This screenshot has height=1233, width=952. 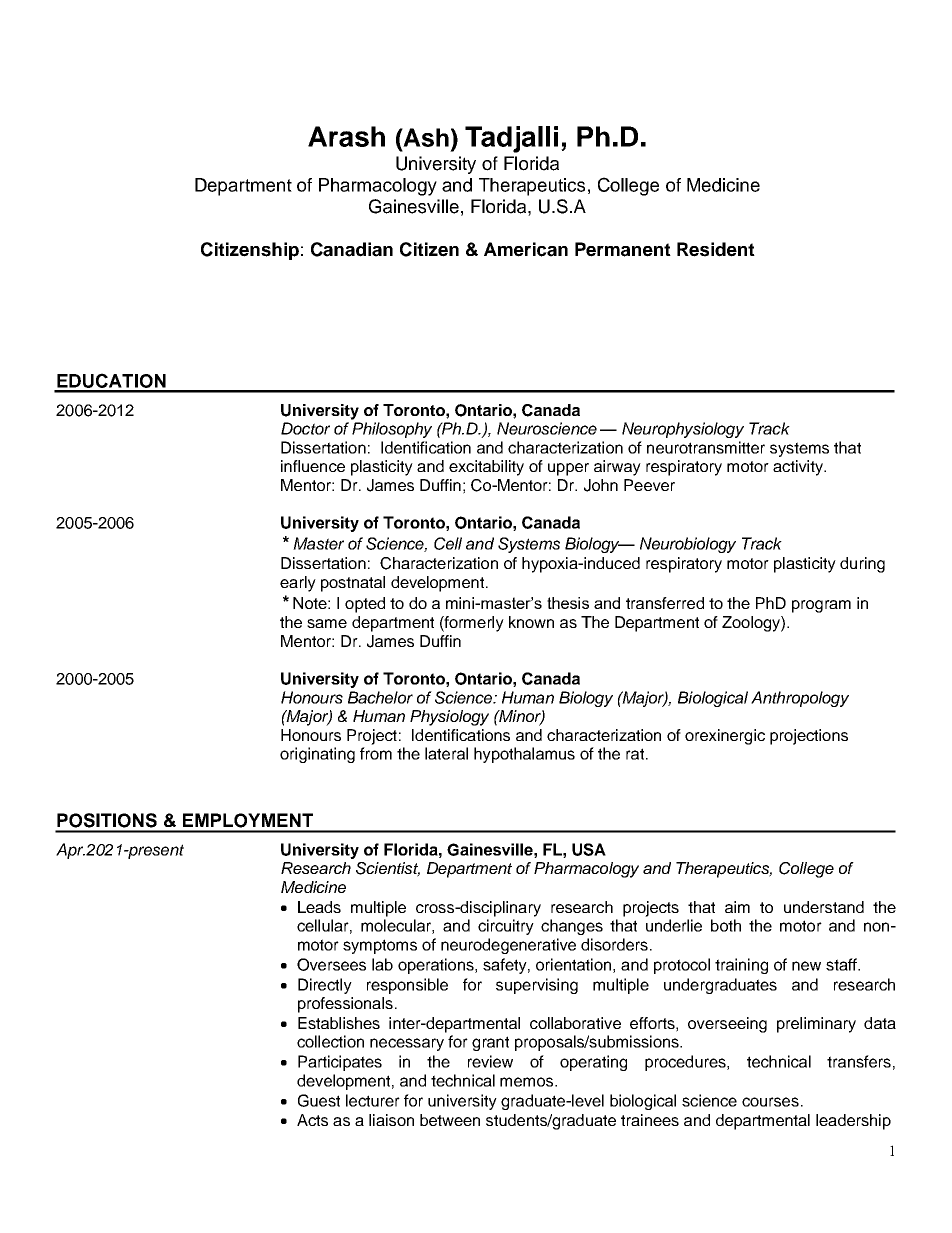 What do you see at coordinates (373, 1100) in the screenshot?
I see `lecturer` at bounding box center [373, 1100].
